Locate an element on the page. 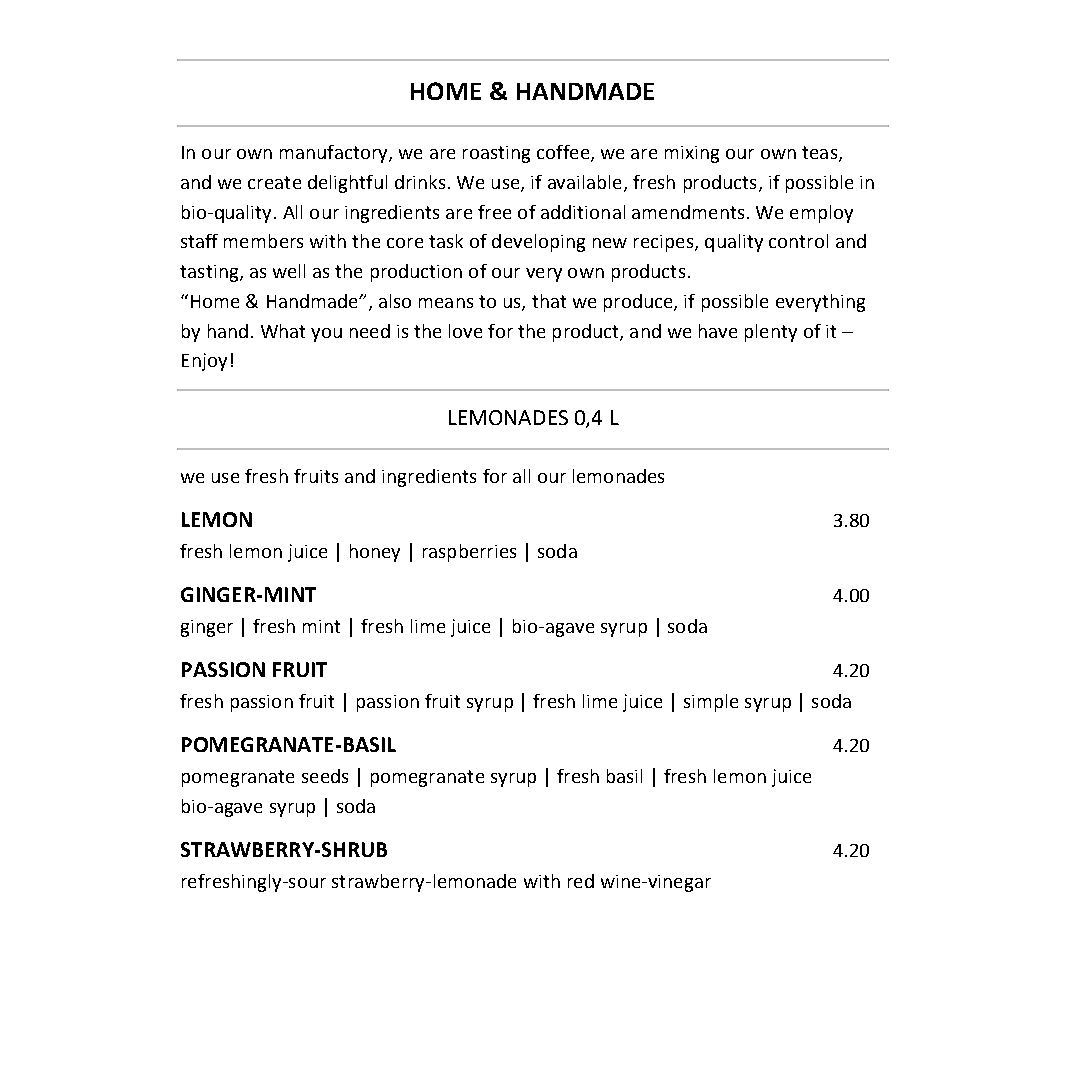  simple is located at coordinates (711, 703).
